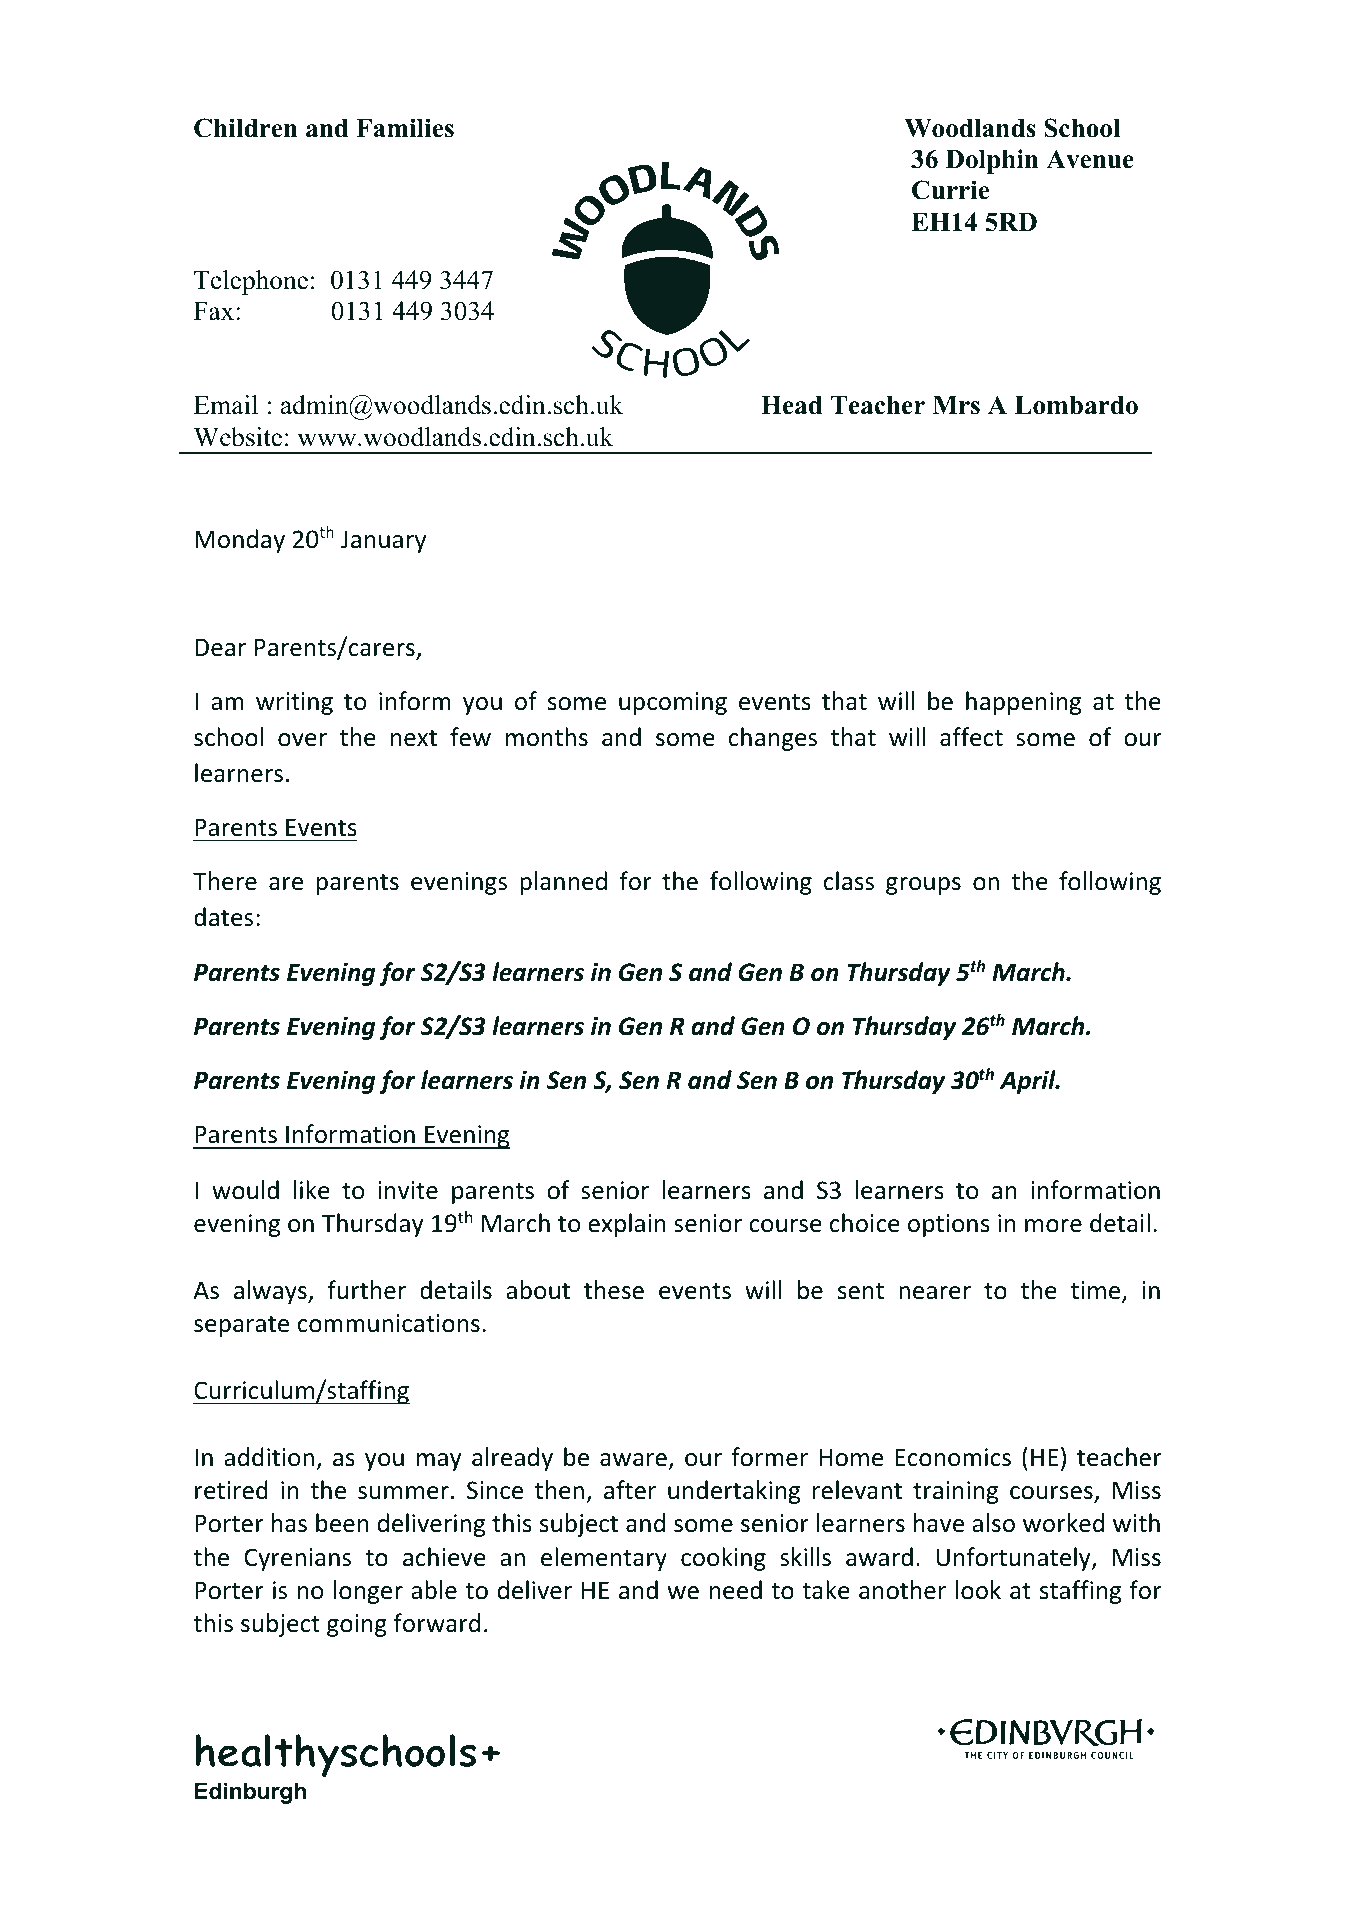  What do you see at coordinates (673, 703) in the screenshot?
I see `upcoming` at bounding box center [673, 703].
